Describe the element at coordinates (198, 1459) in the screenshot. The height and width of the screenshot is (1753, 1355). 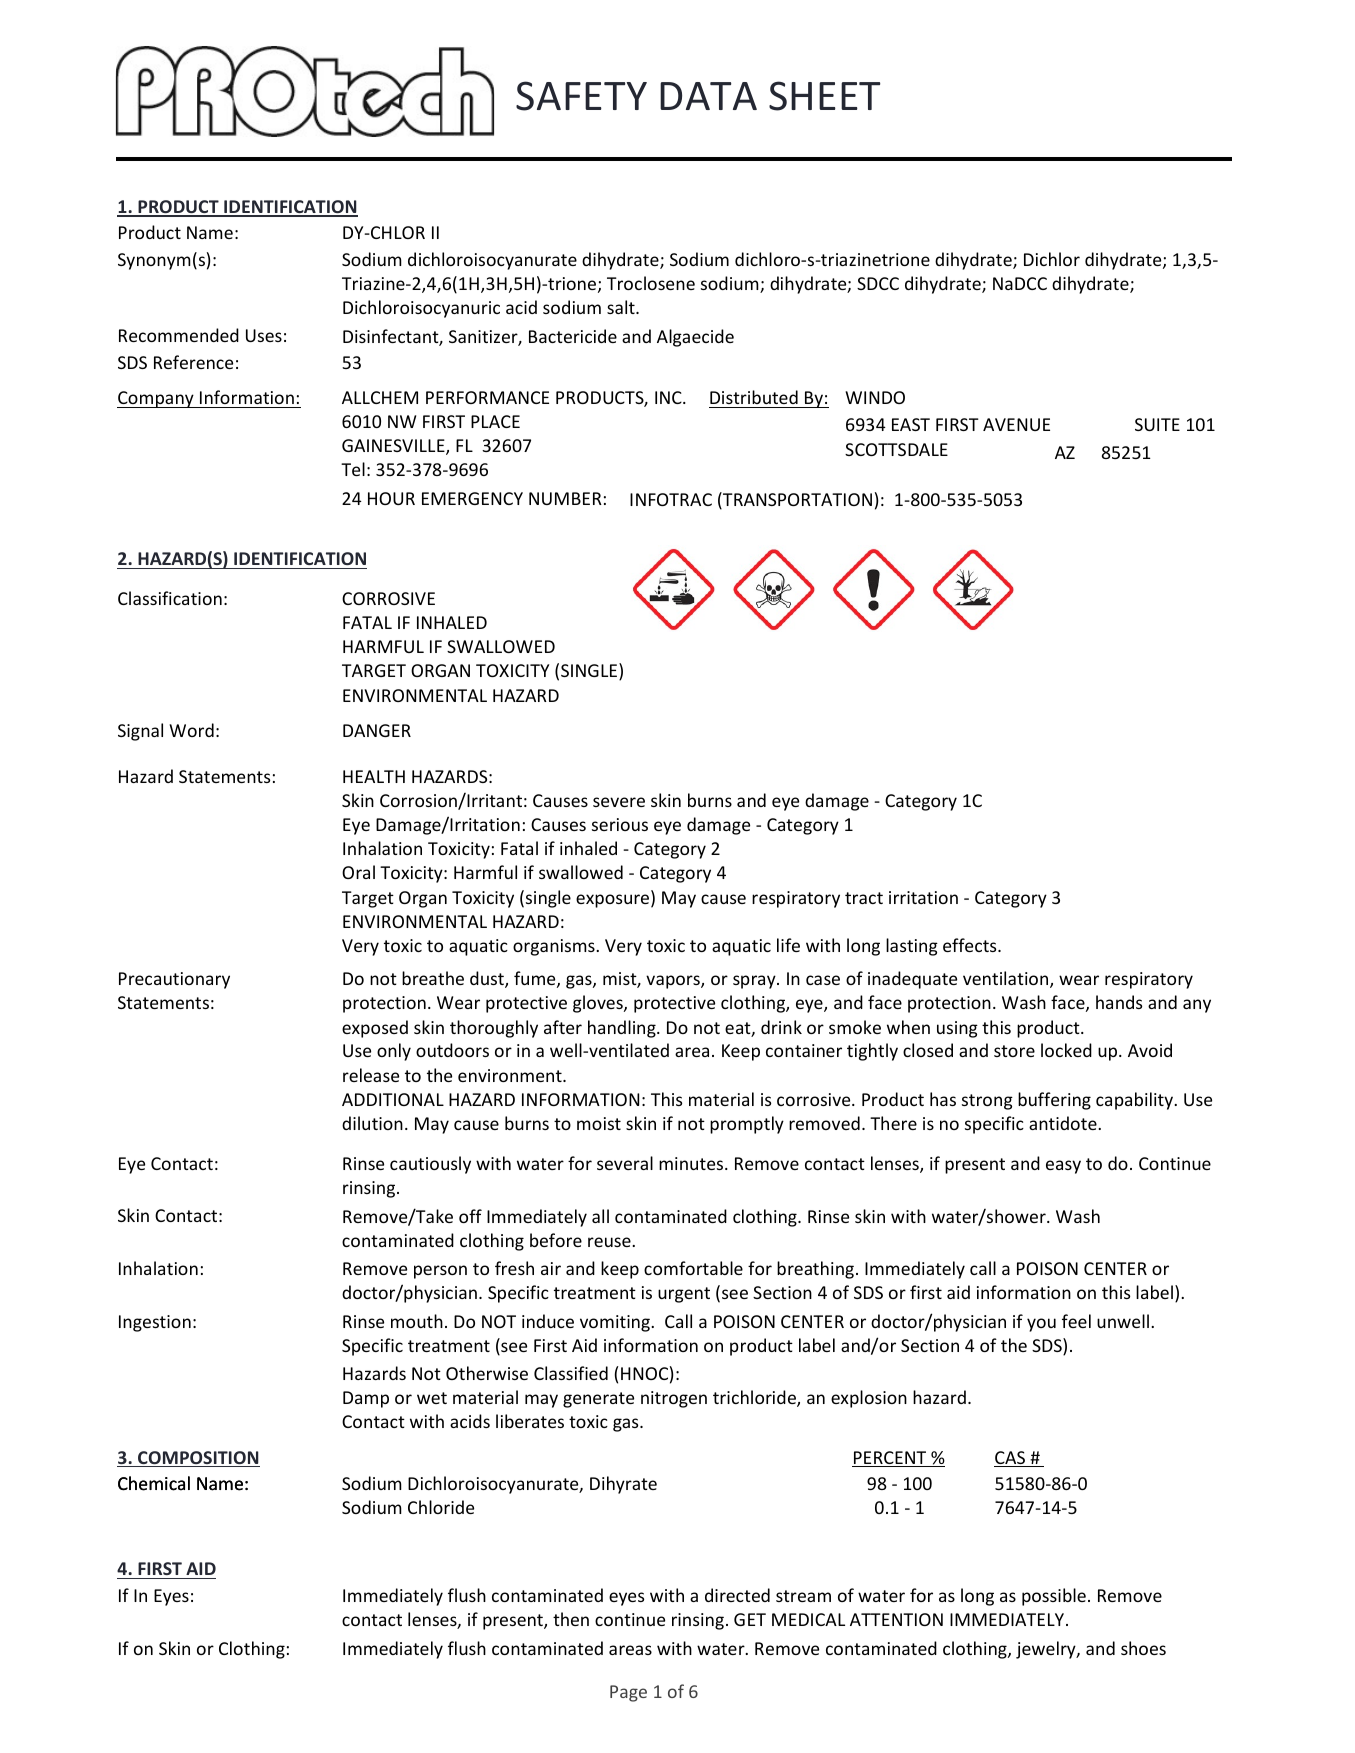
I see `COMPOSITION` at that location.
